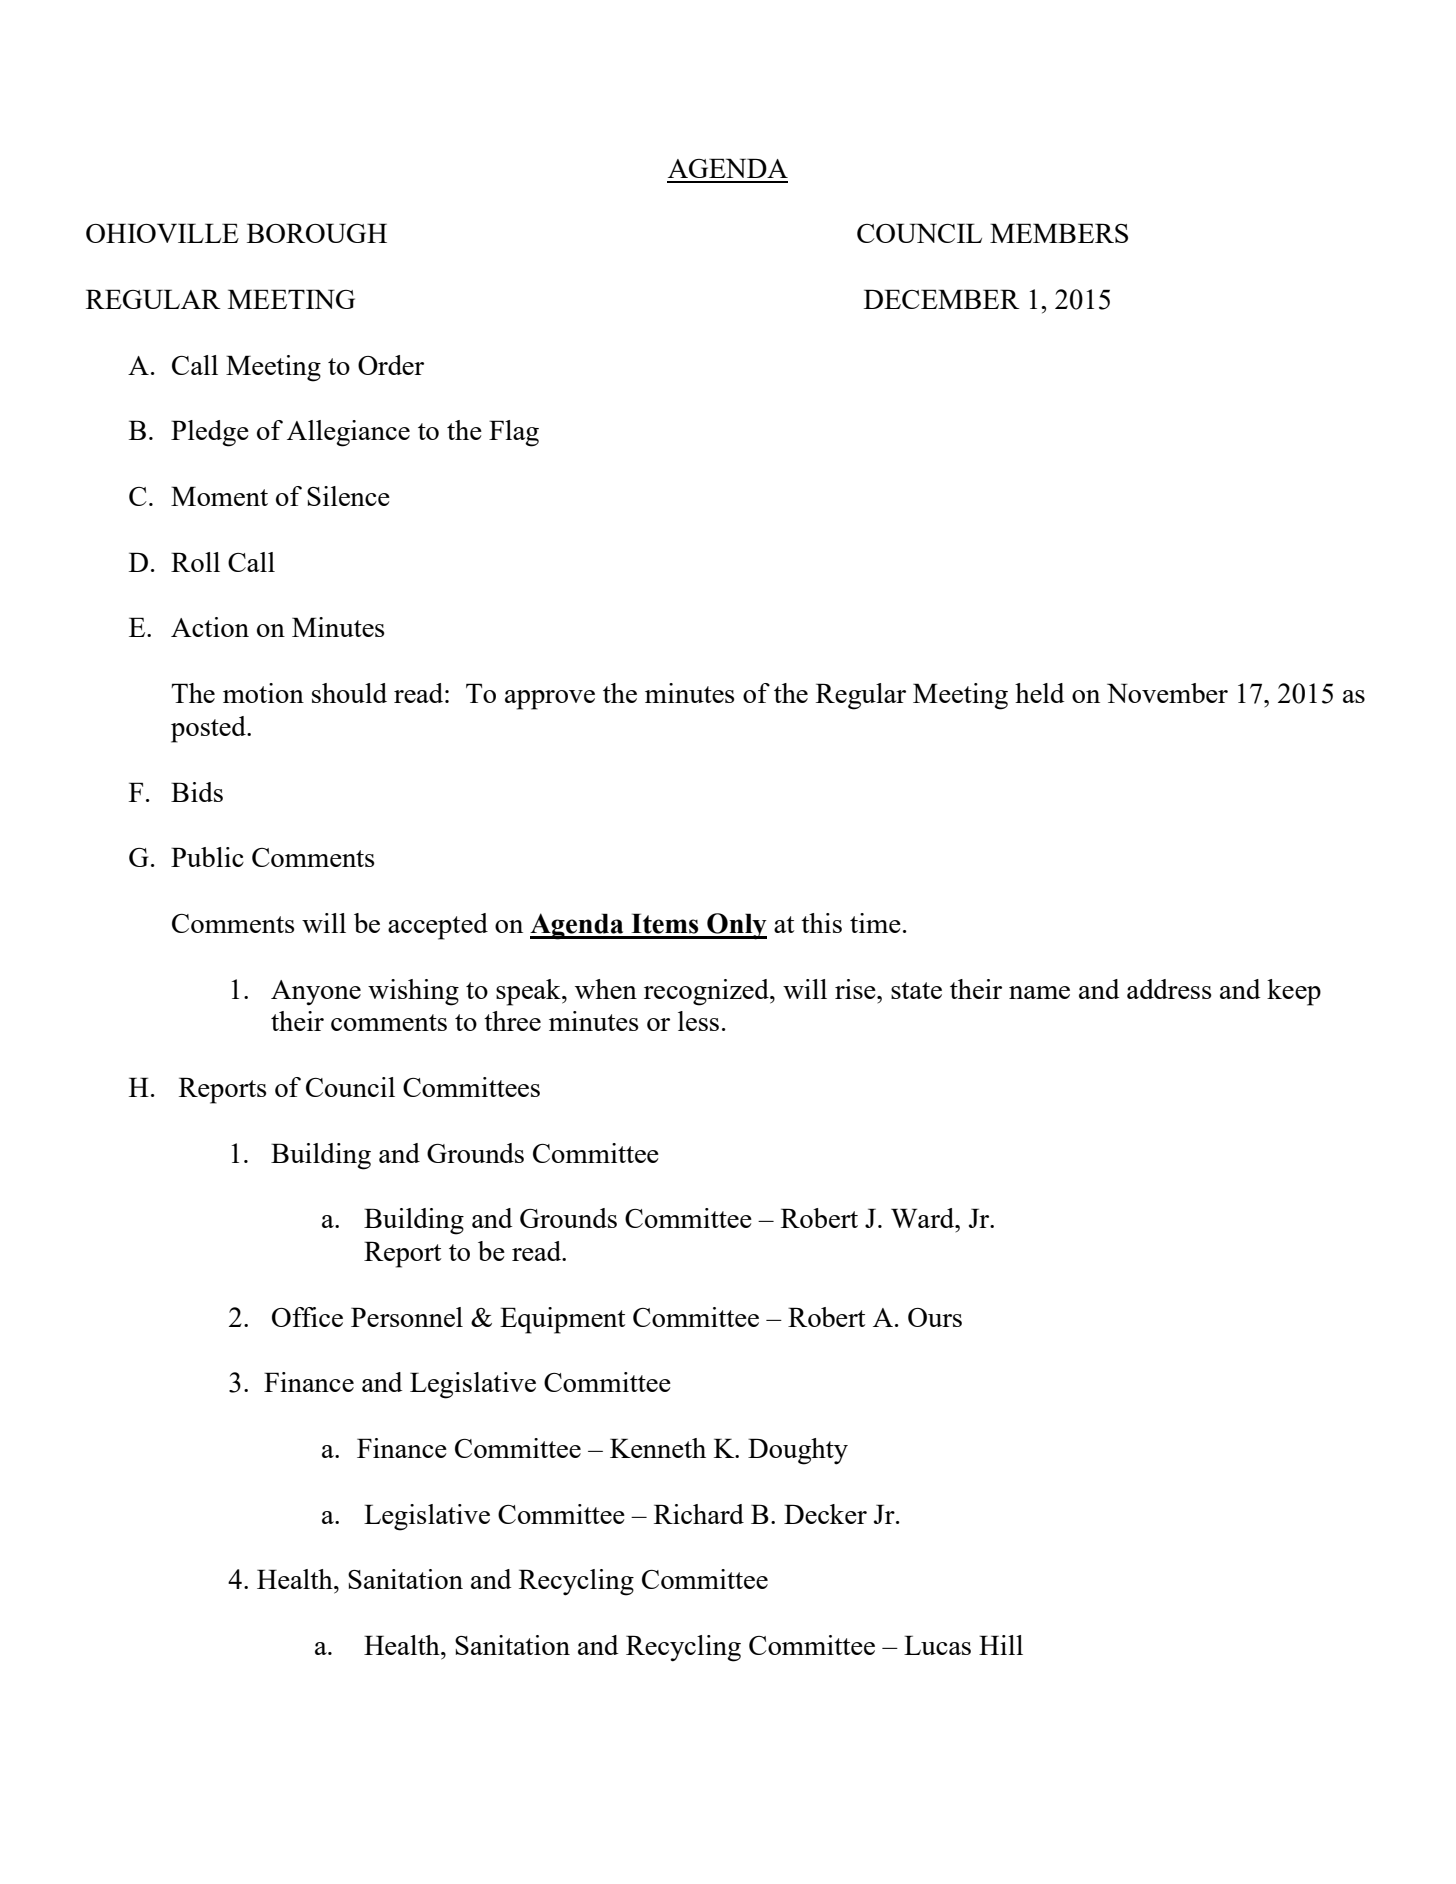  What do you see at coordinates (317, 233) in the image?
I see `BOROUGH` at bounding box center [317, 233].
